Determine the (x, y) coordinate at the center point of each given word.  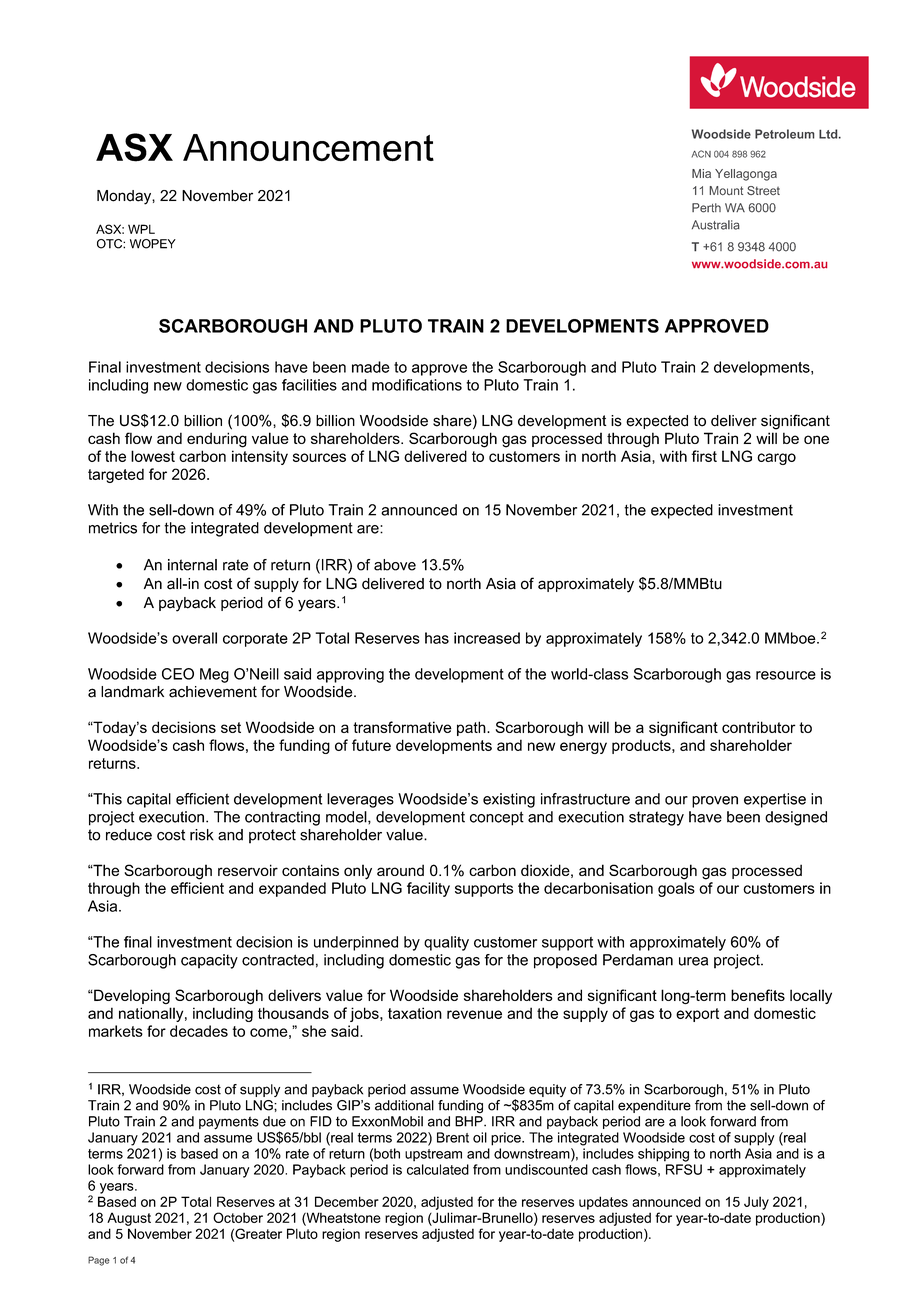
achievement (213, 692)
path (472, 728)
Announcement (308, 148)
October (238, 1217)
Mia (701, 173)
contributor (759, 727)
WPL (141, 229)
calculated (438, 1169)
